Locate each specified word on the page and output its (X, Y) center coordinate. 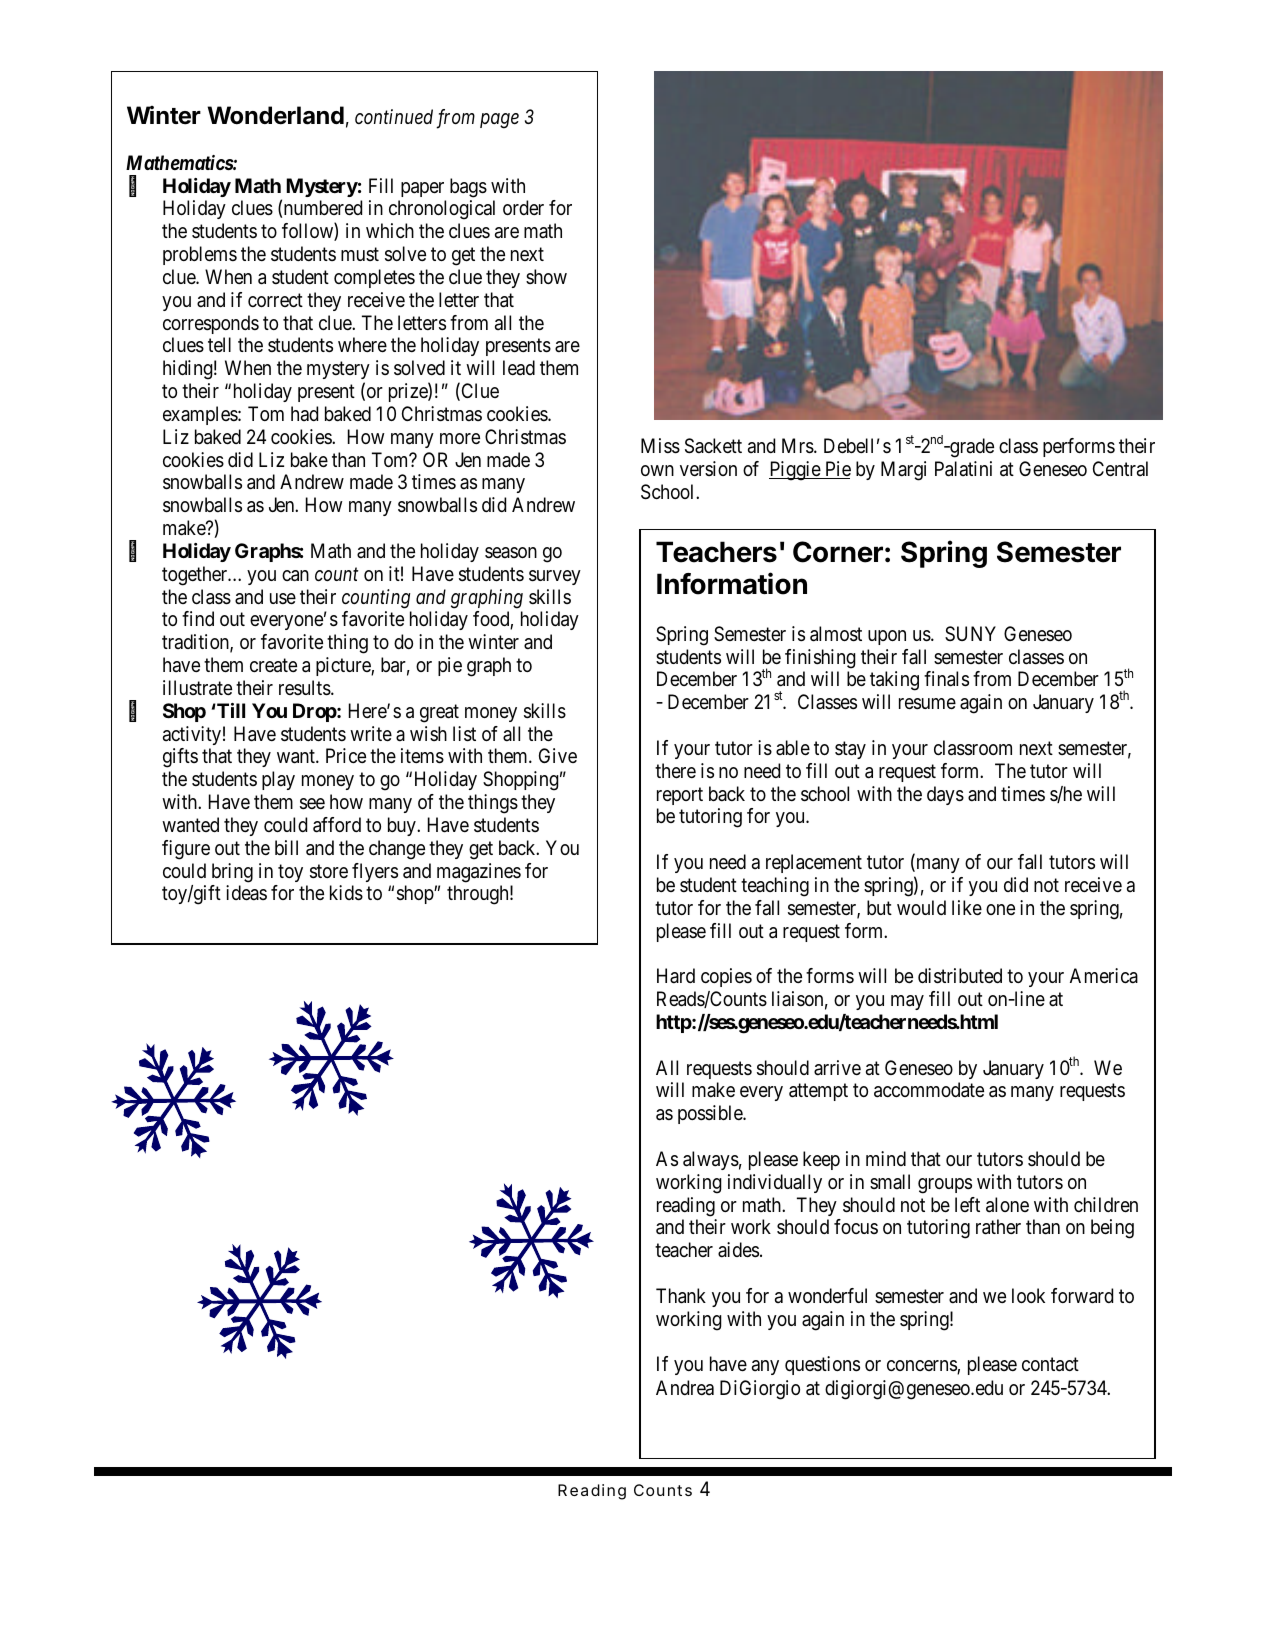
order (523, 207)
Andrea (685, 1387)
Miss (660, 446)
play (278, 780)
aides (738, 1250)
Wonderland (275, 115)
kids (346, 893)
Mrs (798, 446)
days (945, 795)
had (304, 413)
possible (711, 1114)
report (680, 796)
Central (1120, 469)
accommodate (929, 1090)
